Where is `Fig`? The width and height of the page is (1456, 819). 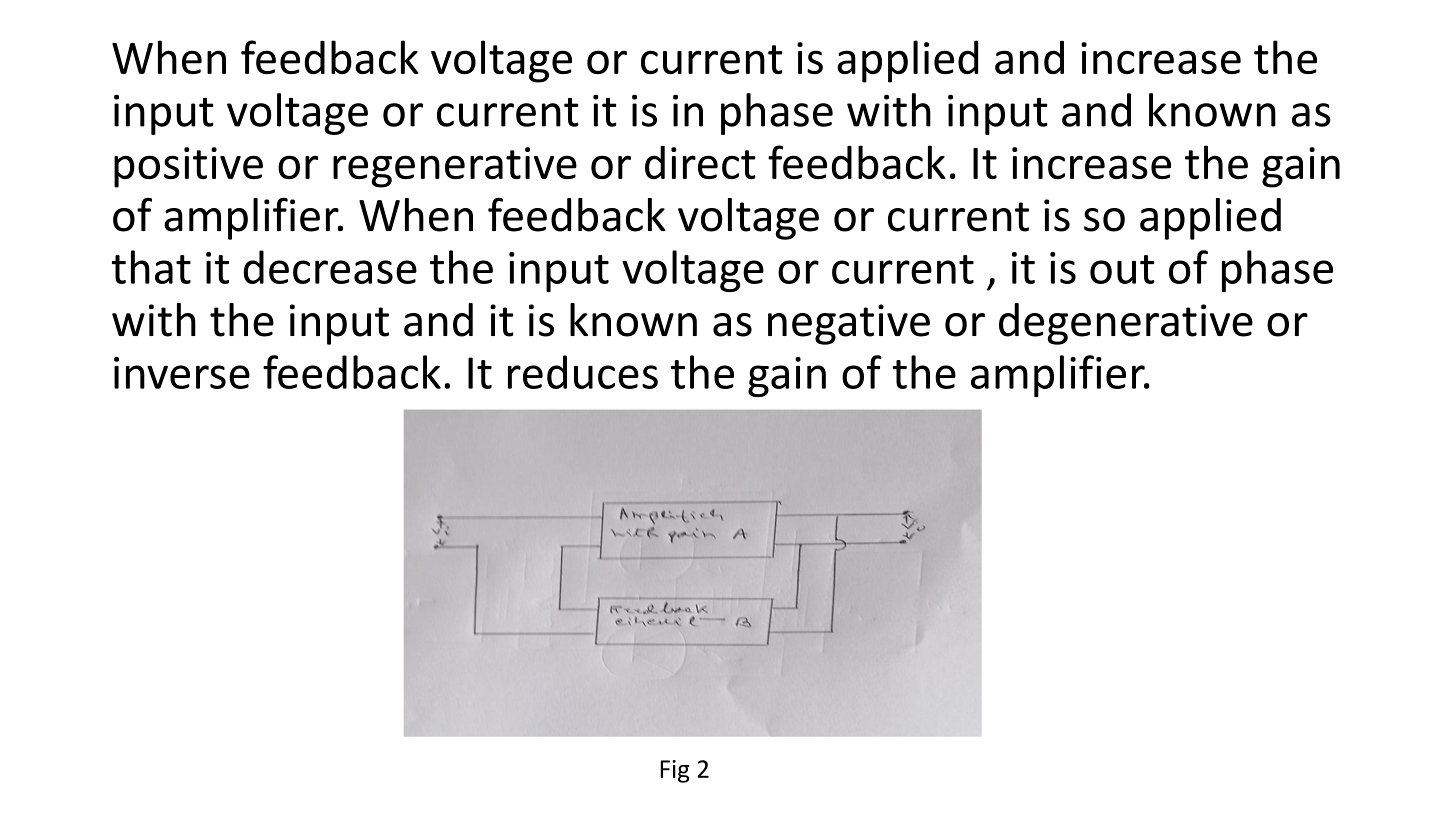 Fig is located at coordinates (674, 771).
